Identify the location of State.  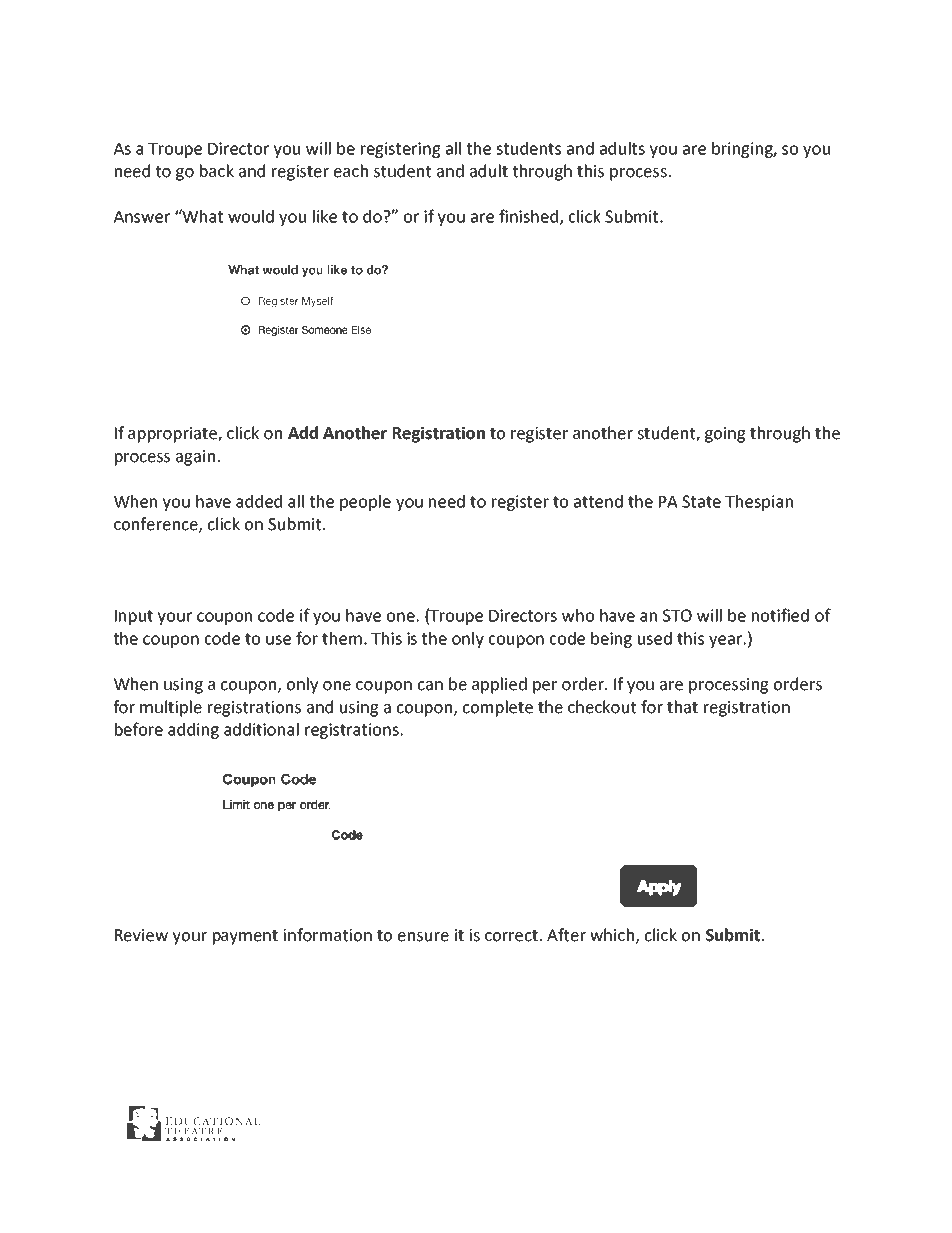
(701, 501).
